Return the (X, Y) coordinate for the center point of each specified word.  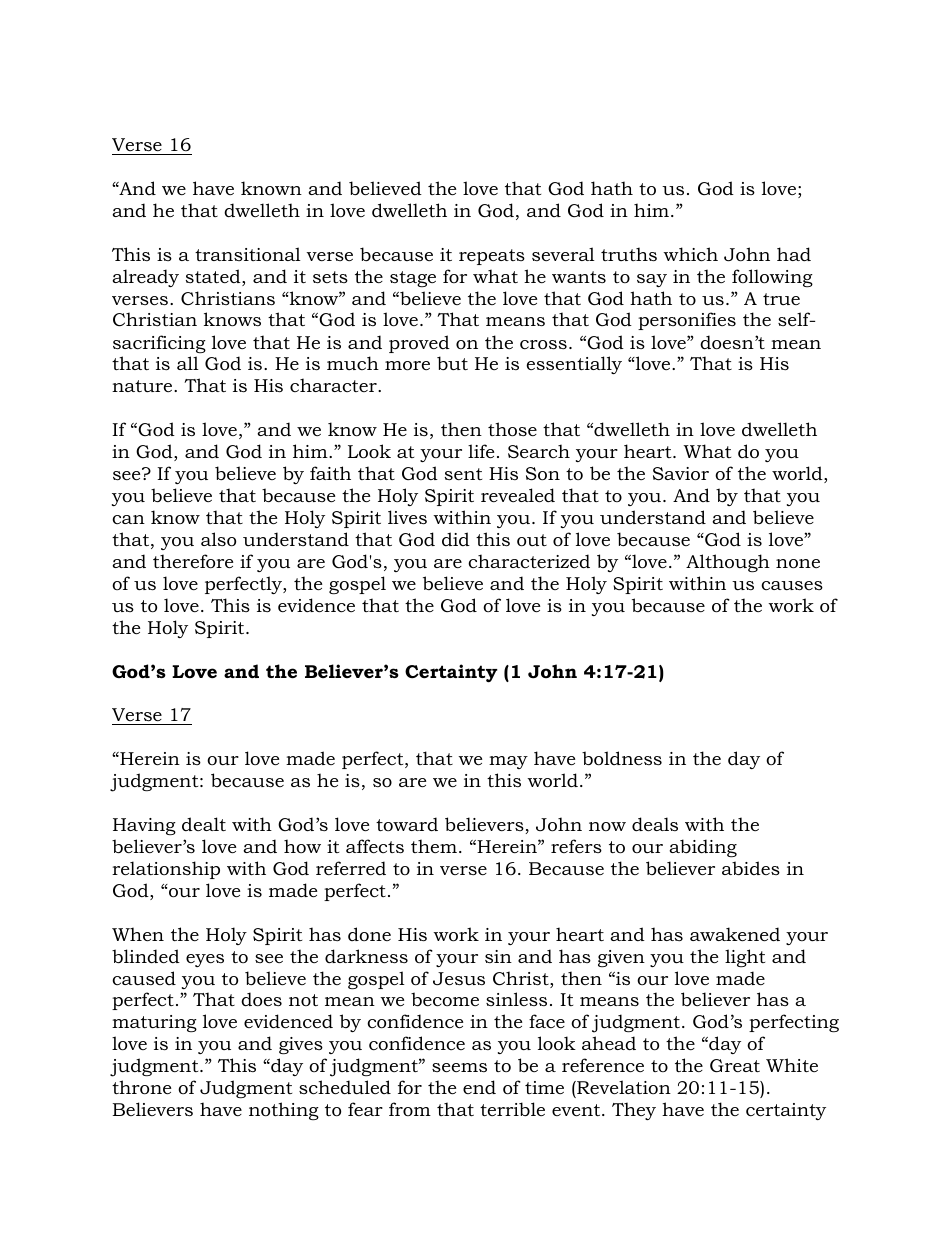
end (479, 1087)
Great (735, 1066)
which (690, 254)
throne (141, 1087)
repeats (492, 257)
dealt (204, 824)
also (218, 539)
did (456, 539)
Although (728, 563)
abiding (703, 848)
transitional (248, 254)
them (434, 846)
